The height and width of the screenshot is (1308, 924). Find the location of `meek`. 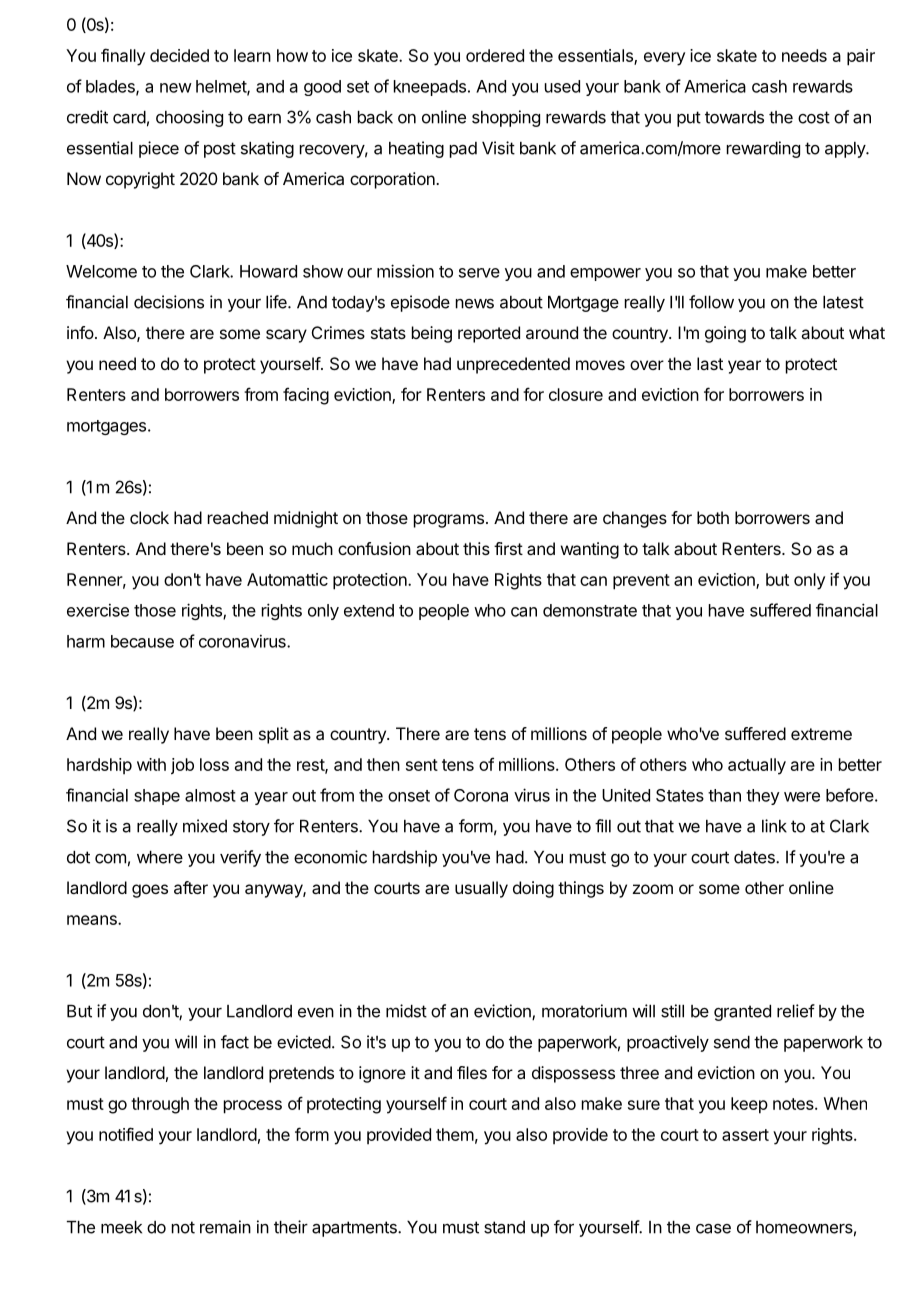

meek is located at coordinates (121, 1227).
